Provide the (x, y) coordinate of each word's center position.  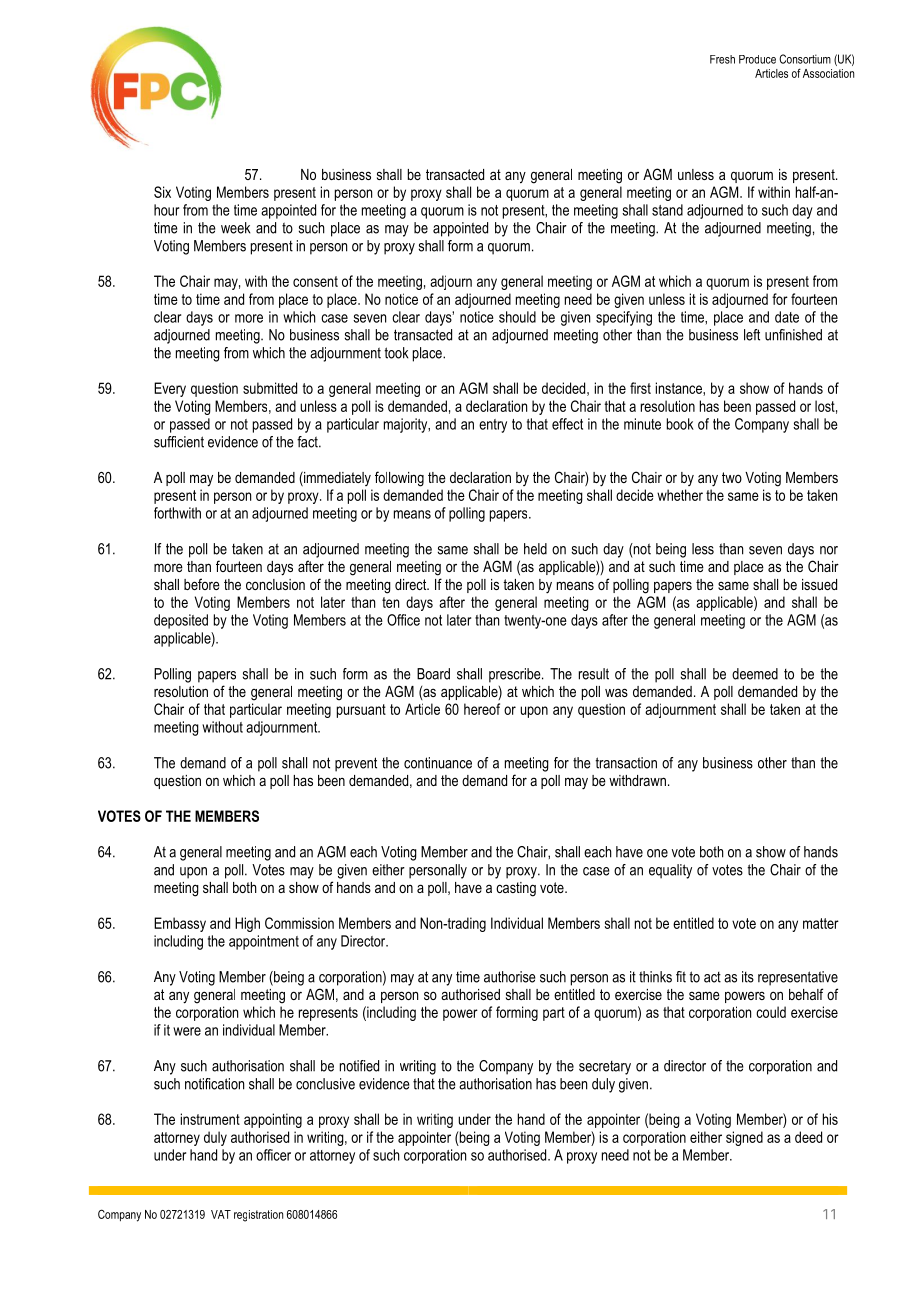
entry (493, 426)
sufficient (179, 442)
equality (670, 871)
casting (516, 889)
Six (162, 192)
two (732, 477)
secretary (605, 1068)
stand (667, 210)
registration (258, 1216)
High (247, 924)
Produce (757, 59)
